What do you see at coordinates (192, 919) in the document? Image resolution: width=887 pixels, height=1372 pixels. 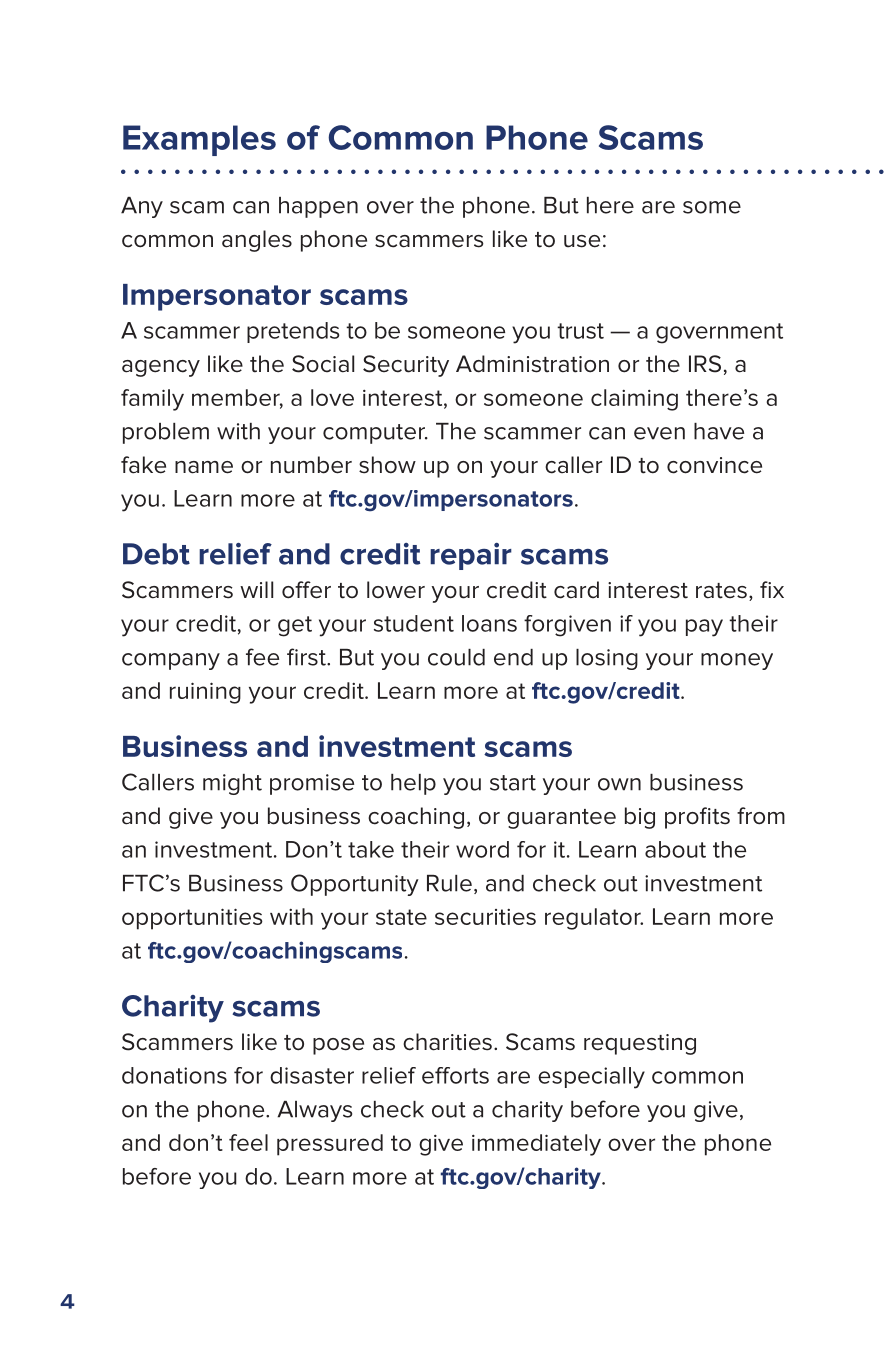 I see `opportunities` at bounding box center [192, 919].
